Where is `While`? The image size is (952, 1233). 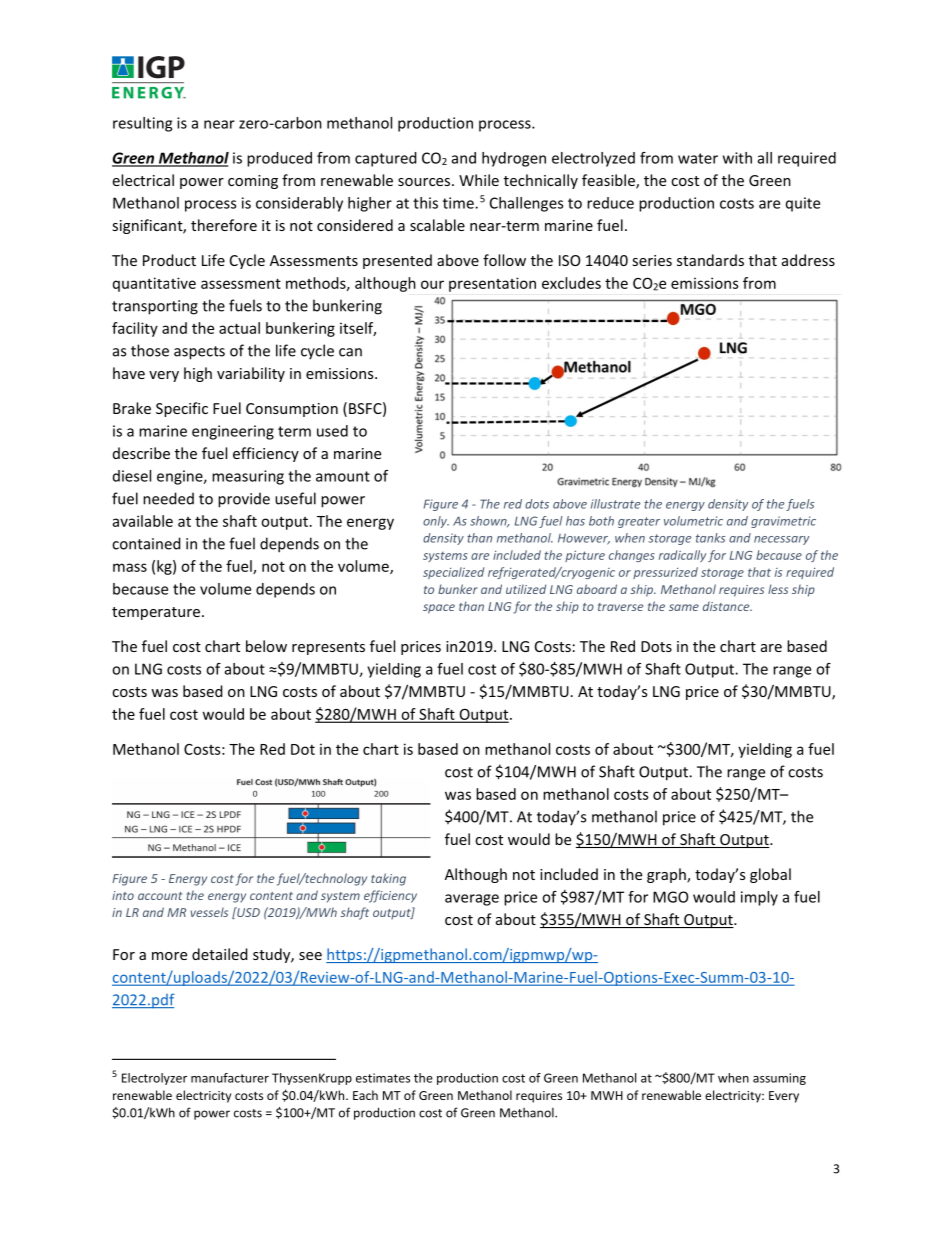
While is located at coordinates (479, 180).
